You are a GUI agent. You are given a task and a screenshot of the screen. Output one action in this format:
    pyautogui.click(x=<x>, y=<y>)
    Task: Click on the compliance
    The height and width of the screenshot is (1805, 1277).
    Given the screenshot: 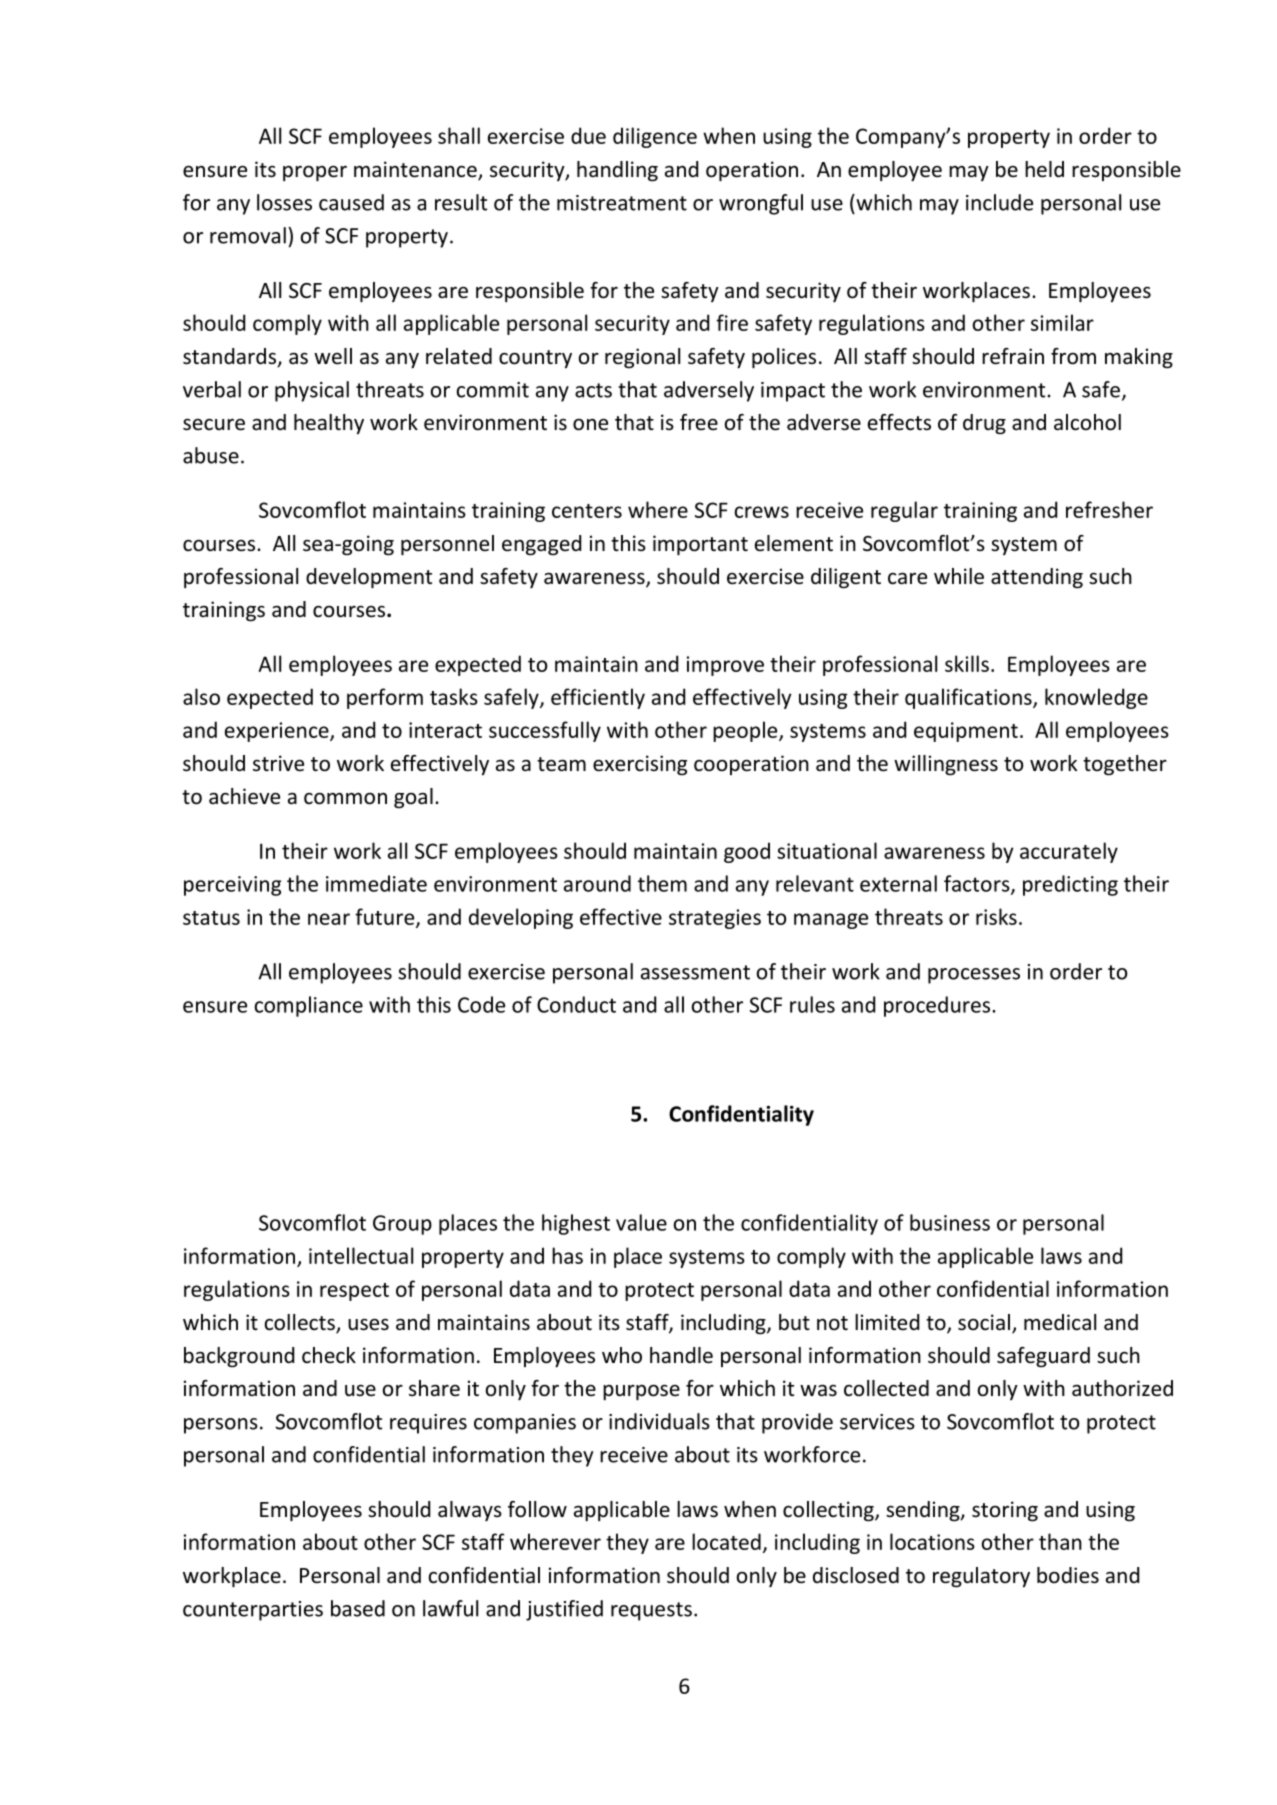 What is the action you would take?
    pyautogui.click(x=309, y=1006)
